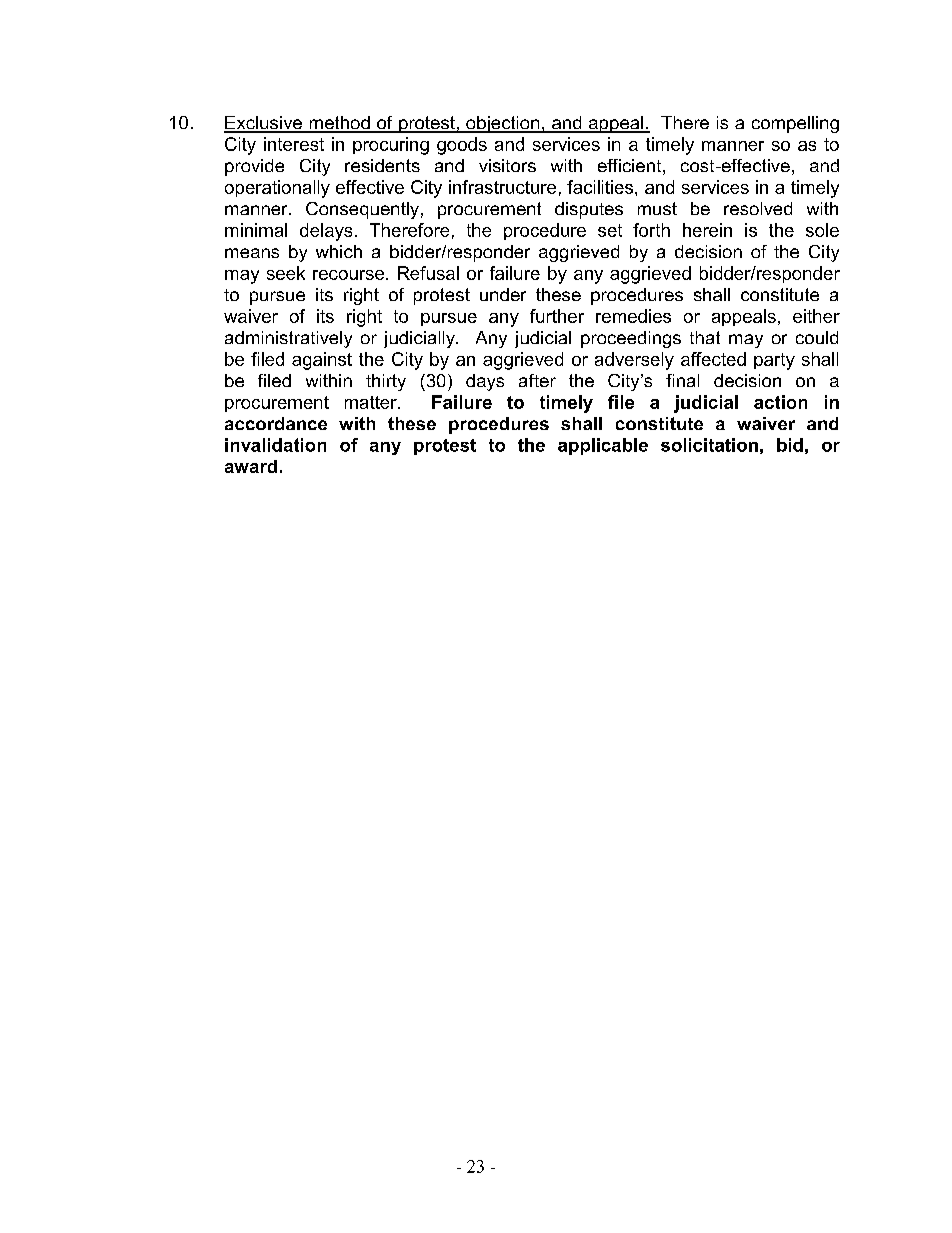  What do you see at coordinates (603, 446) in the image?
I see `applicable` at bounding box center [603, 446].
